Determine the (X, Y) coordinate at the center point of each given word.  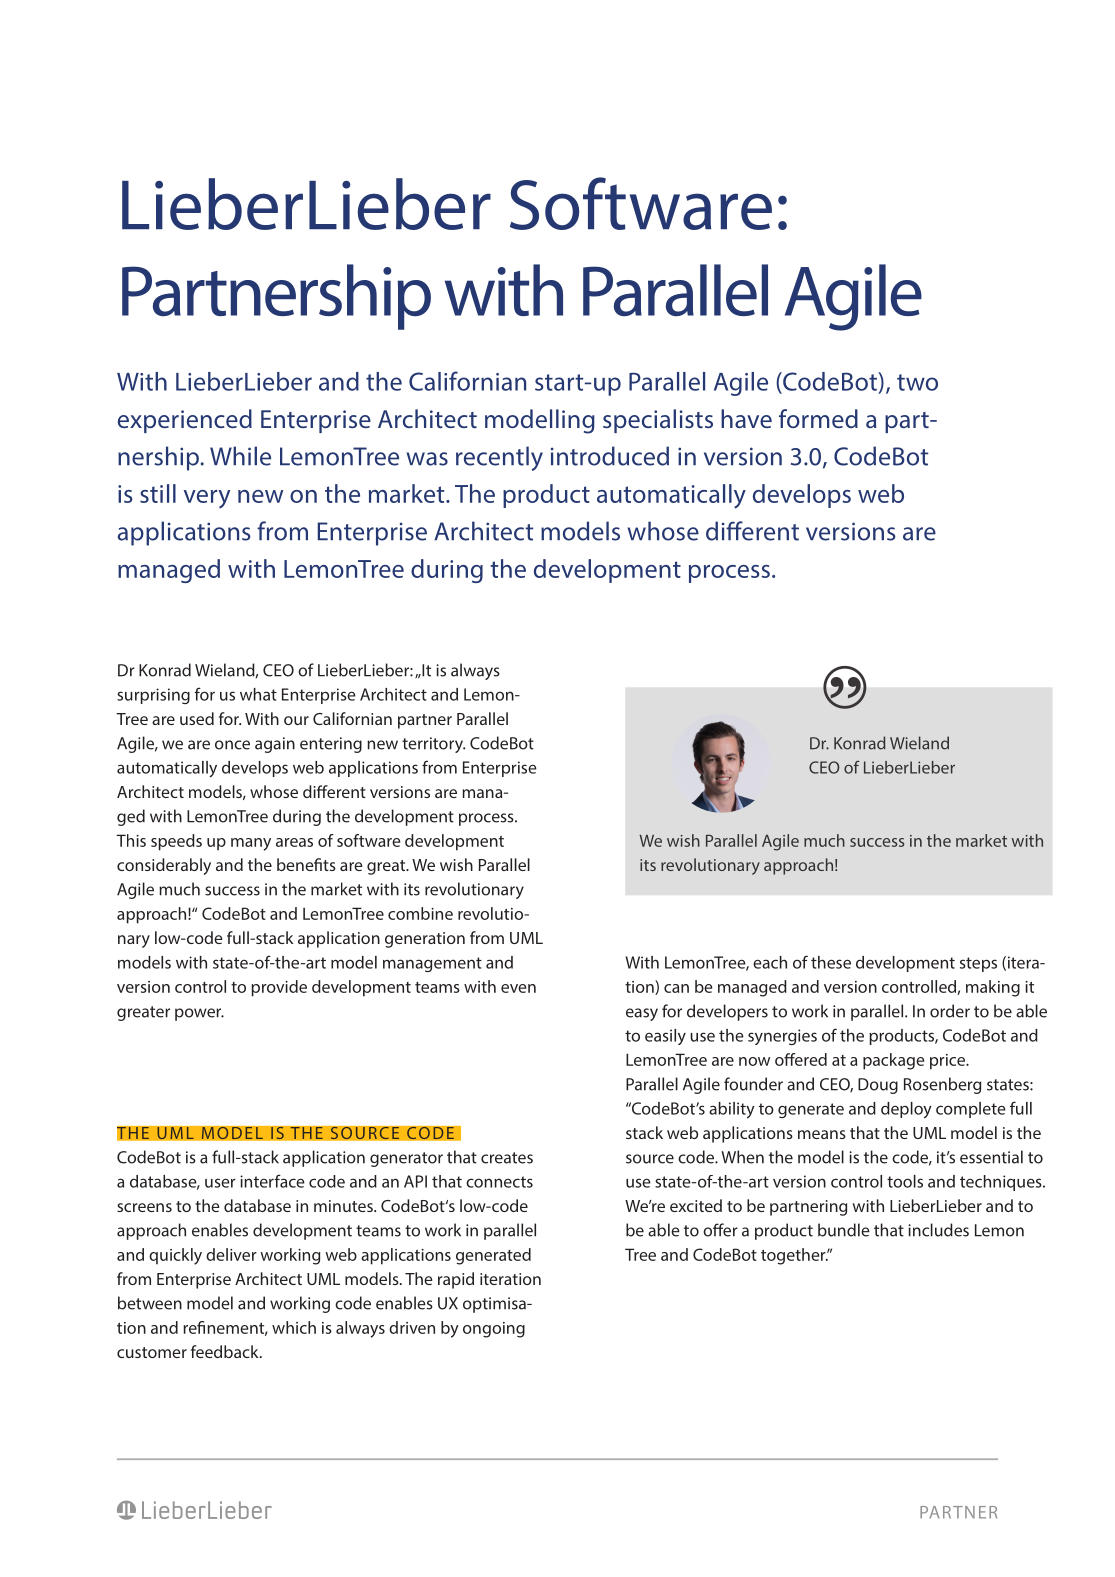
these (831, 962)
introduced (610, 456)
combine (420, 913)
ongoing (494, 1330)
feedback (226, 1351)
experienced (185, 421)
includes (938, 1230)
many (251, 844)
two (917, 382)
